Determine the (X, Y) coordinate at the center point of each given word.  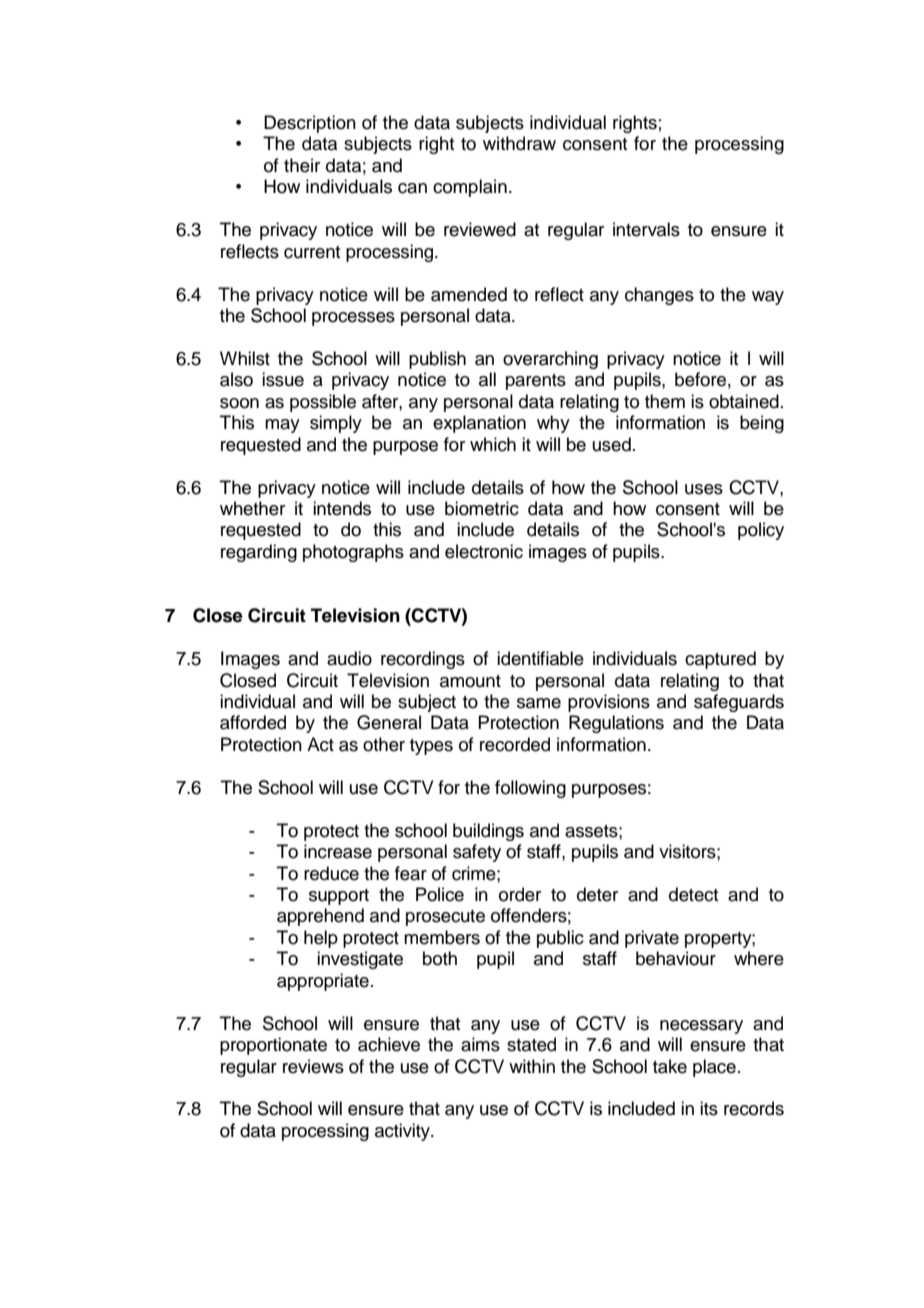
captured (720, 660)
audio (349, 658)
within (532, 1066)
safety (477, 853)
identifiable (540, 658)
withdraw (519, 143)
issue (283, 379)
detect (693, 894)
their (302, 165)
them (665, 401)
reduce (331, 873)
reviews (313, 1066)
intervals (646, 229)
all (487, 379)
